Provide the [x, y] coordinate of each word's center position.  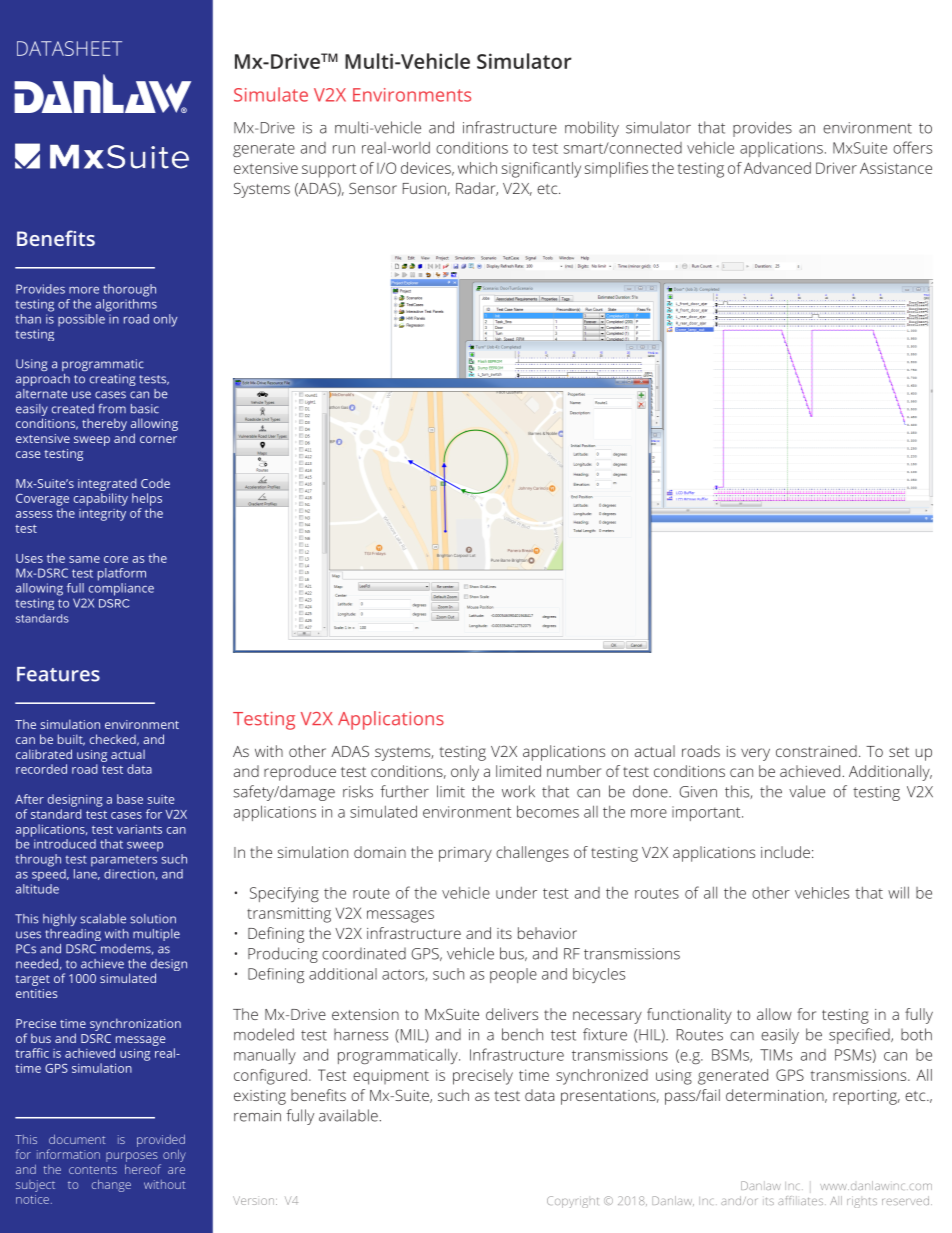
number [574, 771]
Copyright [572, 1202]
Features [58, 674]
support [329, 170]
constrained [816, 751]
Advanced [777, 168]
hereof [143, 1169]
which [477, 168]
